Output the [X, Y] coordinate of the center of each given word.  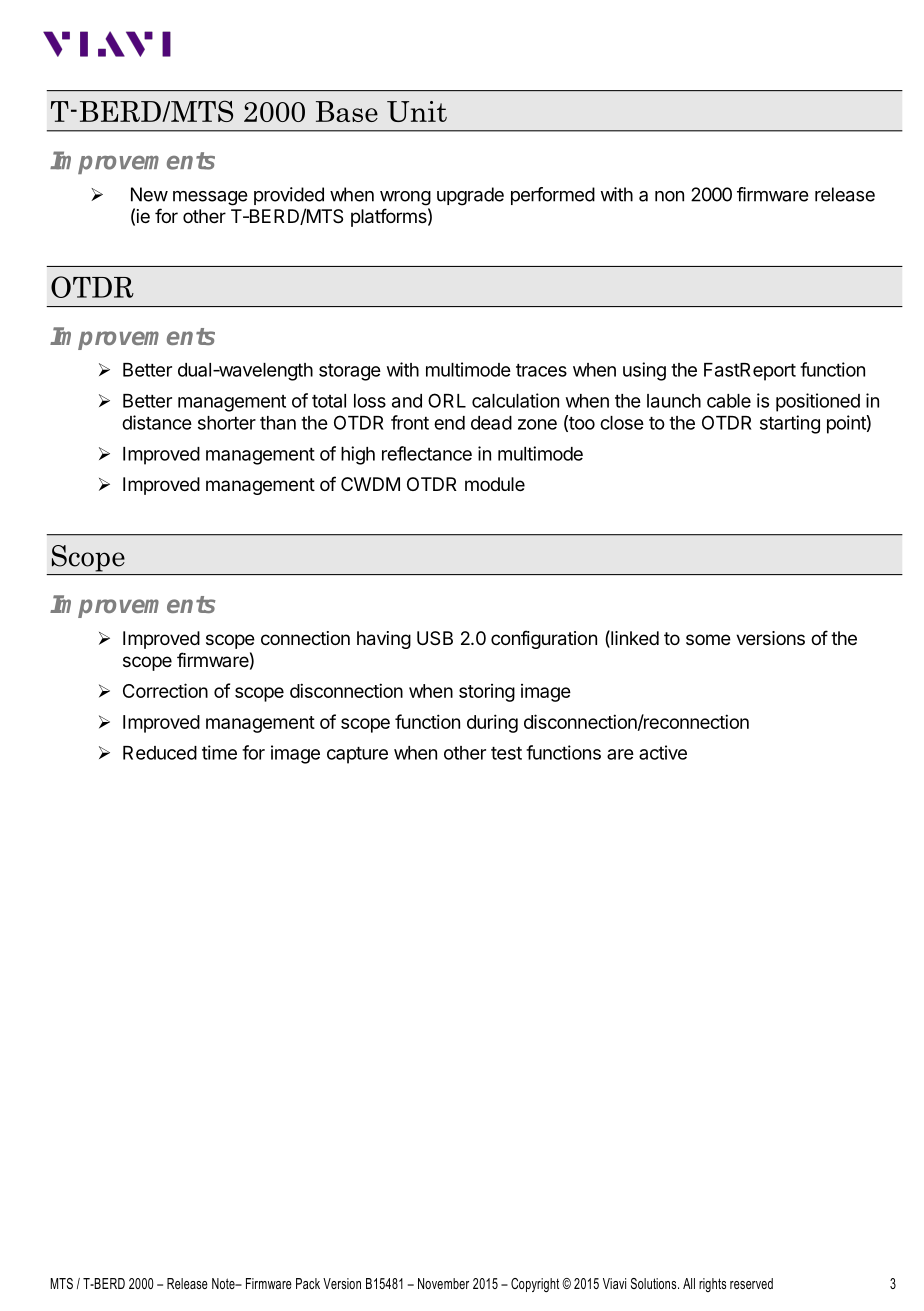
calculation [515, 400]
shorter [227, 423]
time [219, 752]
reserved [751, 1283]
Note [224, 1283]
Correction [165, 690]
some [708, 639]
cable [729, 401]
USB [435, 638]
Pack [308, 1283]
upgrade [470, 196]
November [443, 1283]
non [669, 196]
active [663, 752]
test [506, 753]
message [210, 198]
